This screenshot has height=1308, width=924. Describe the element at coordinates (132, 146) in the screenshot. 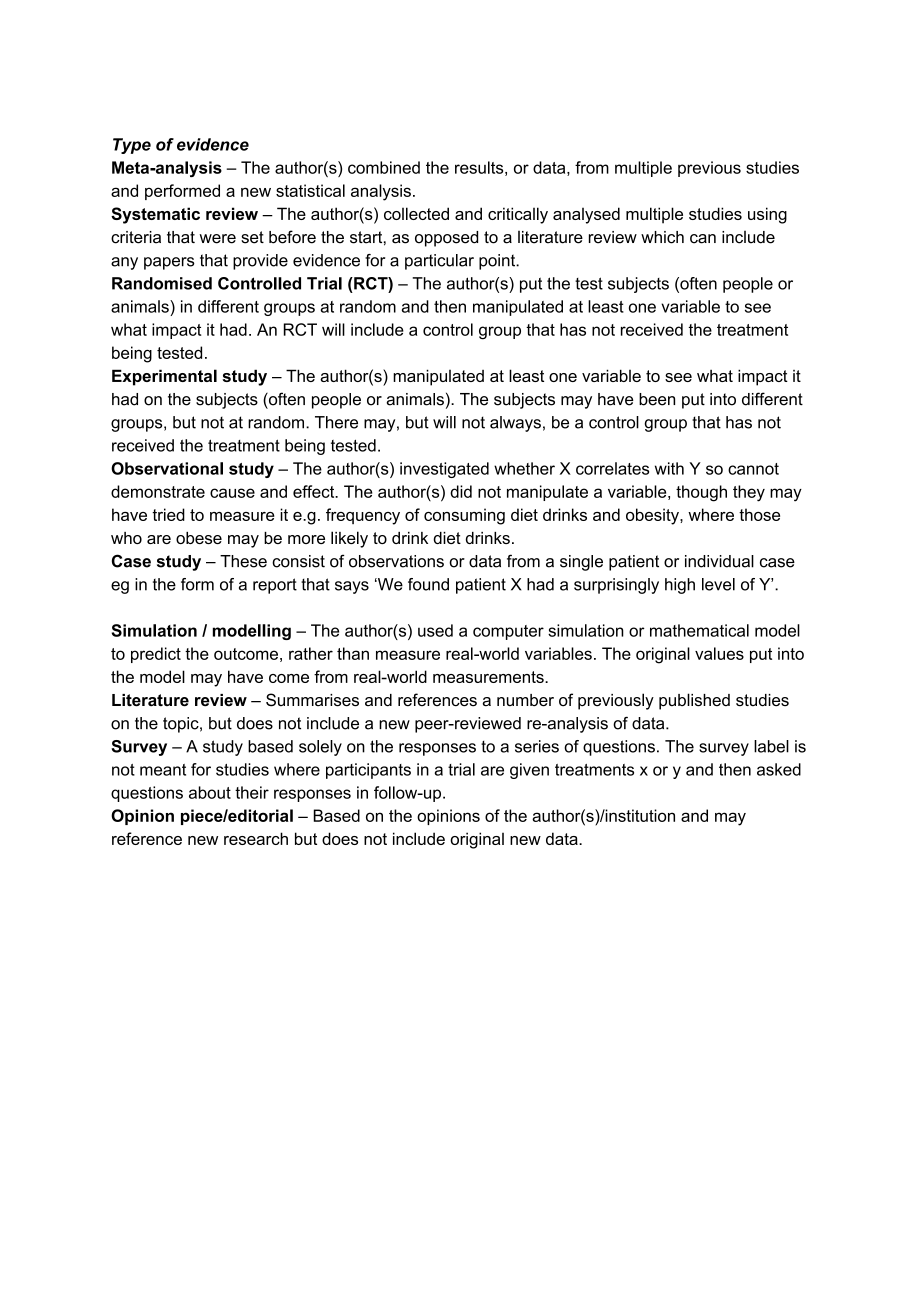

I see `Type` at that location.
